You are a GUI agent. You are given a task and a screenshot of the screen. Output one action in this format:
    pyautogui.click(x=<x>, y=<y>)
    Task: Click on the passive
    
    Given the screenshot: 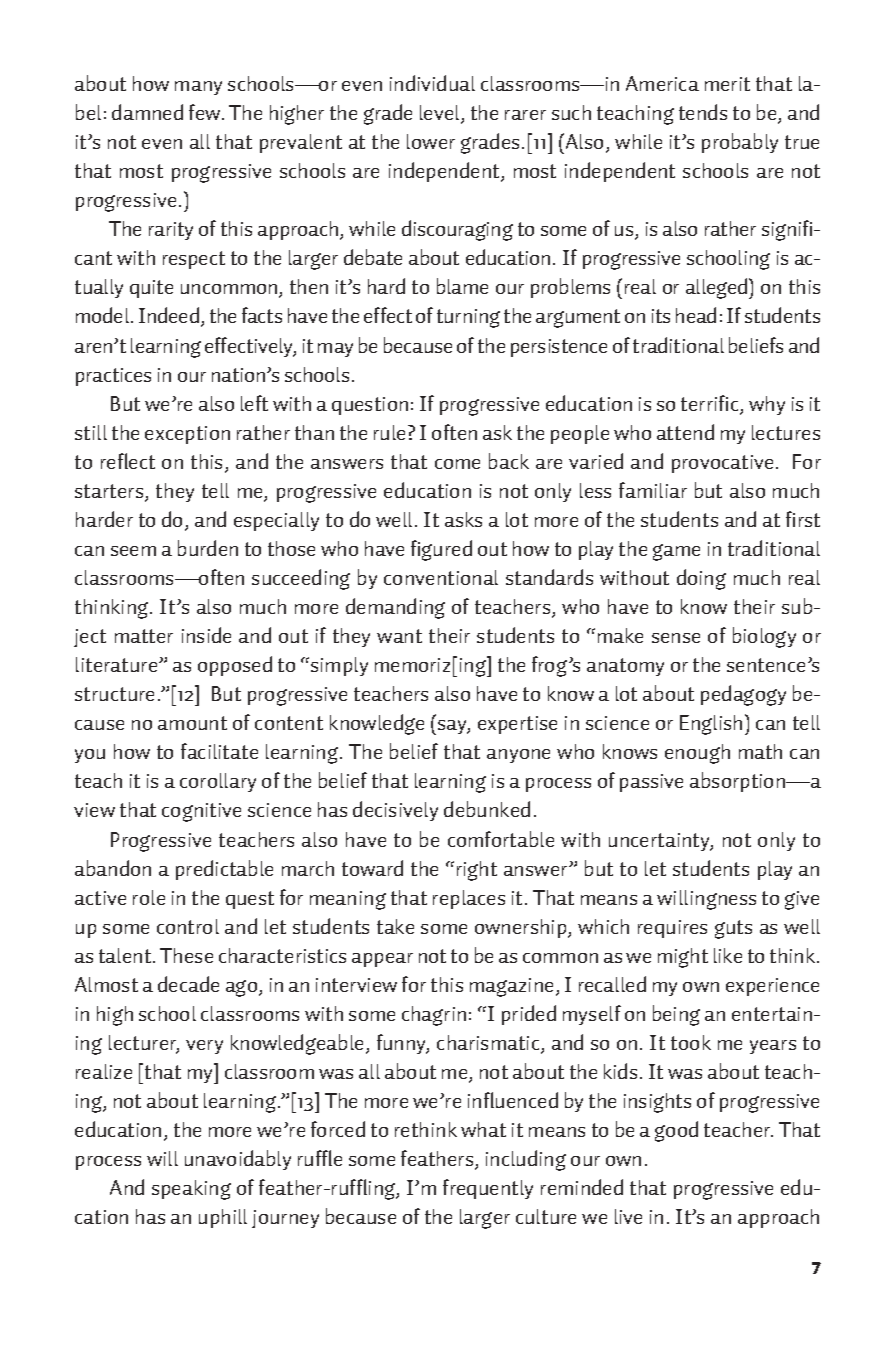 What is the action you would take?
    pyautogui.click(x=651, y=783)
